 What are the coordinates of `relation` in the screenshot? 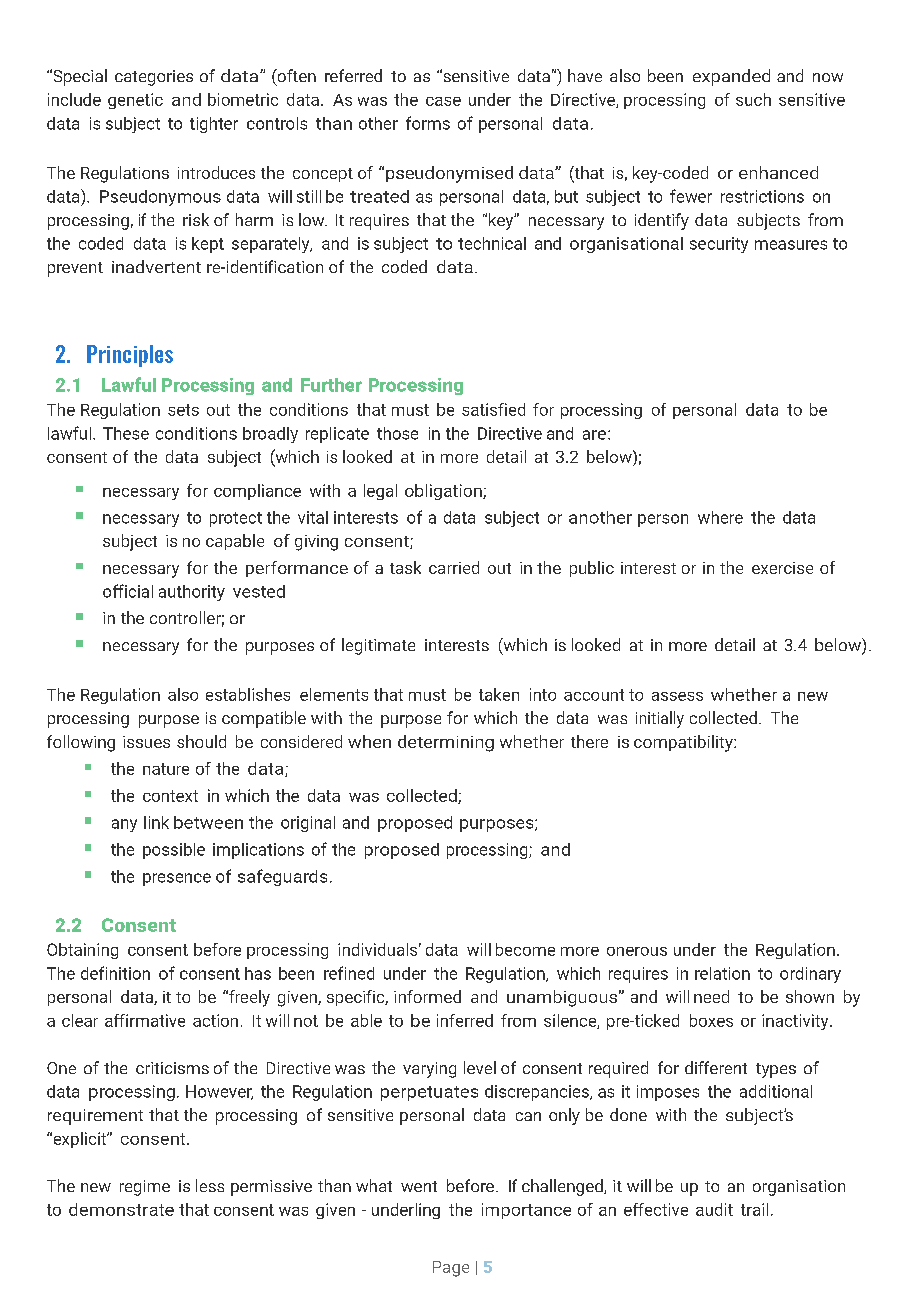 It's located at (722, 973).
